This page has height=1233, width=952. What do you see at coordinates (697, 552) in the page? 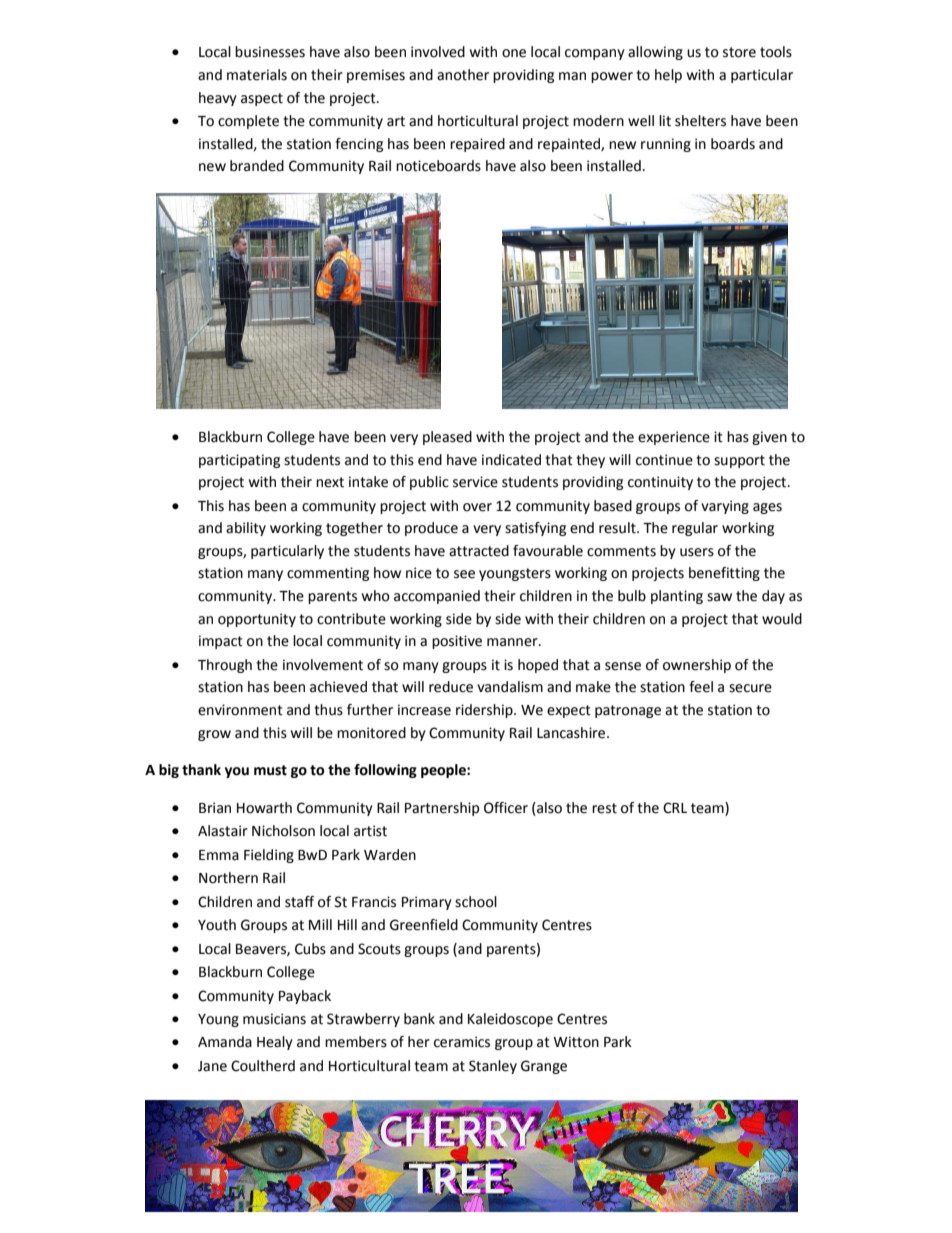
I see `users` at bounding box center [697, 552].
